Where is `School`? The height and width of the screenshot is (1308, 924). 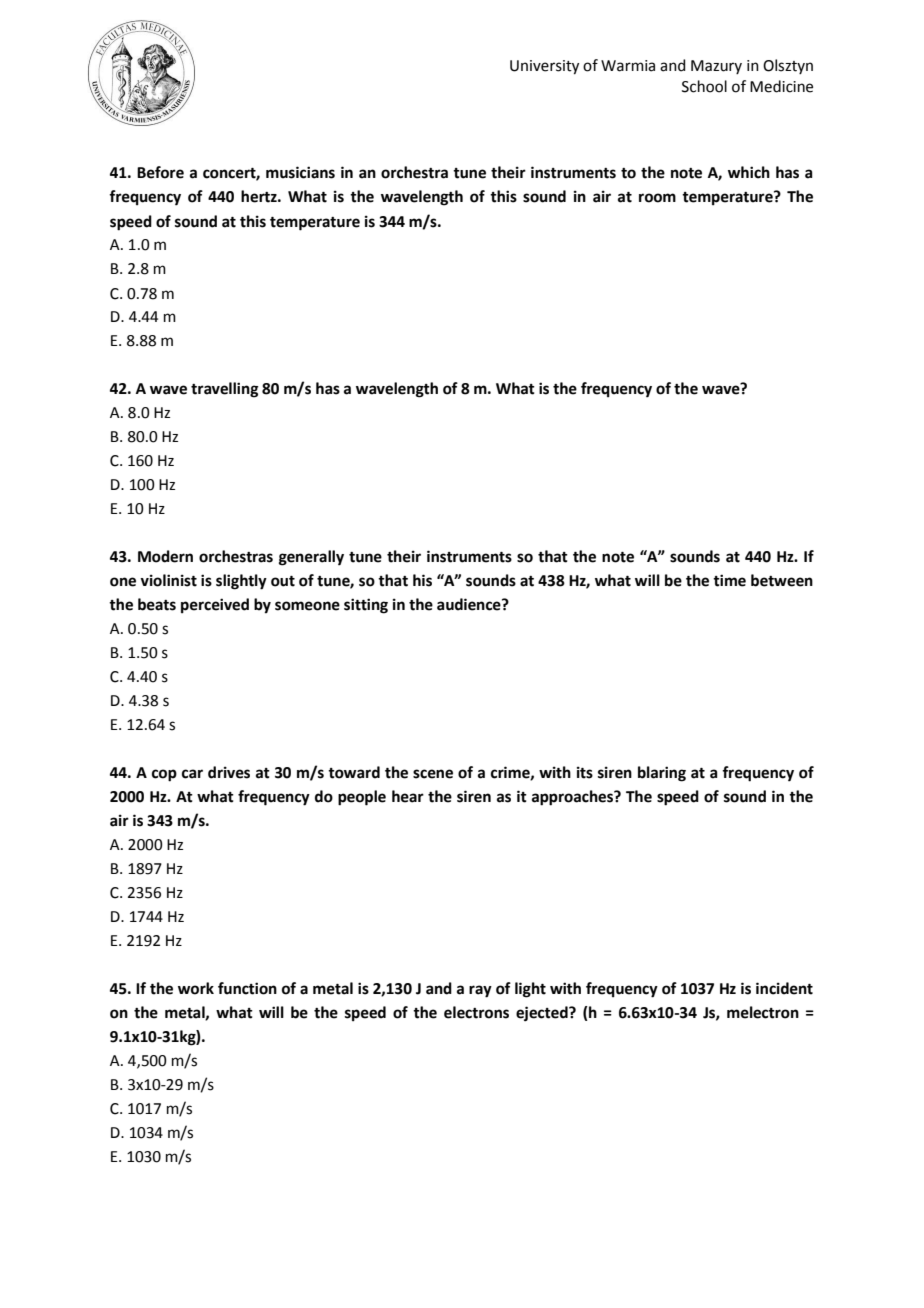
School is located at coordinates (704, 86).
